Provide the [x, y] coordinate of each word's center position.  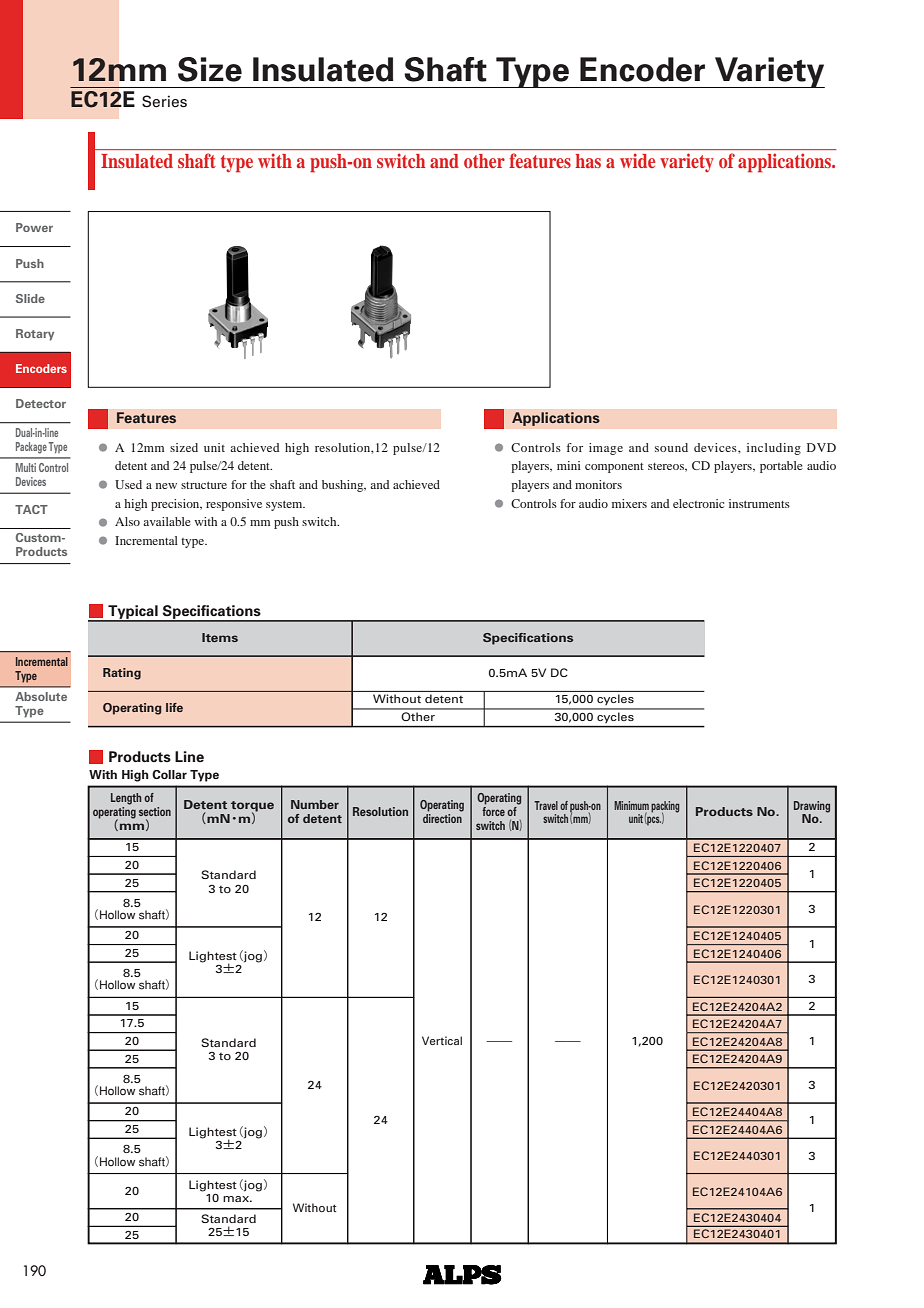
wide [637, 160]
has [588, 161]
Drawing [812, 807]
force [493, 810]
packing [665, 807]
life [174, 707]
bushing [344, 486]
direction [443, 817]
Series [164, 101]
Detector [41, 403]
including [774, 449]
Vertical [442, 1040]
